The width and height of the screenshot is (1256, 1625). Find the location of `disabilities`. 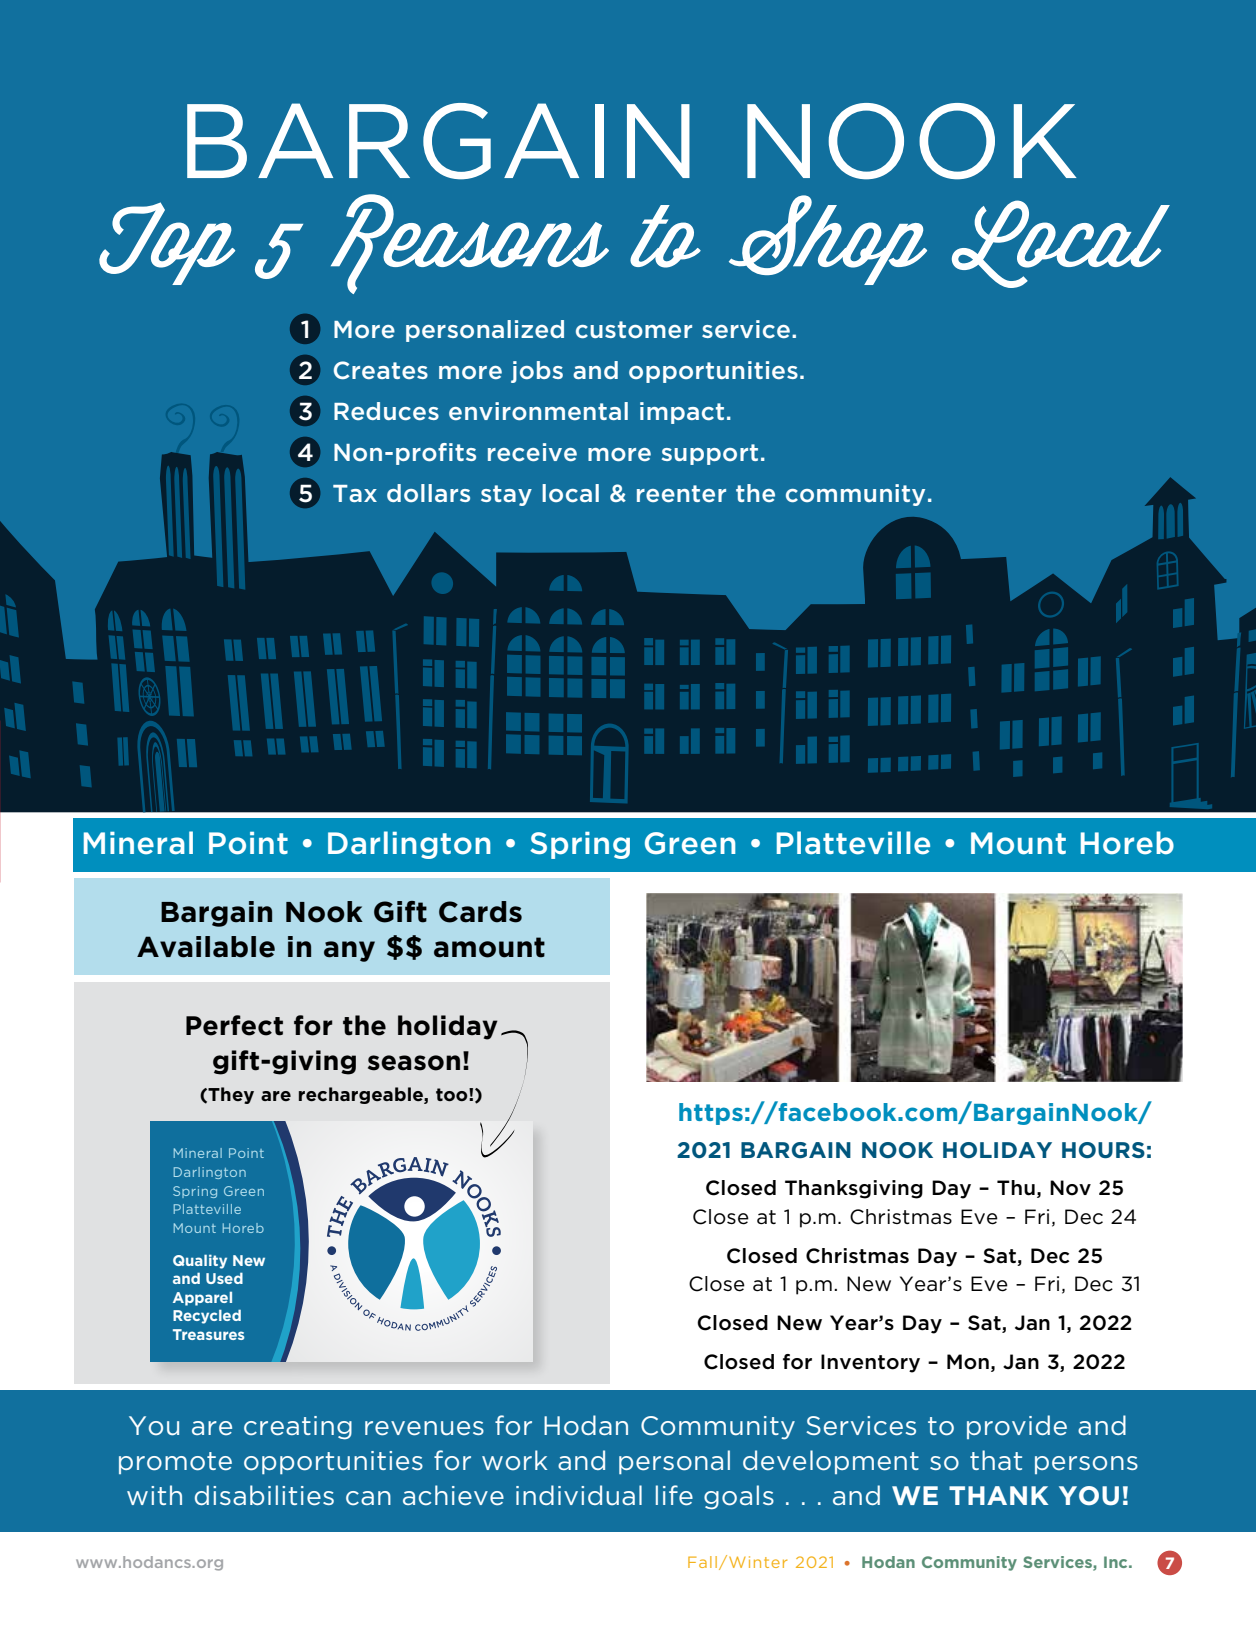

disabilities is located at coordinates (264, 1495).
